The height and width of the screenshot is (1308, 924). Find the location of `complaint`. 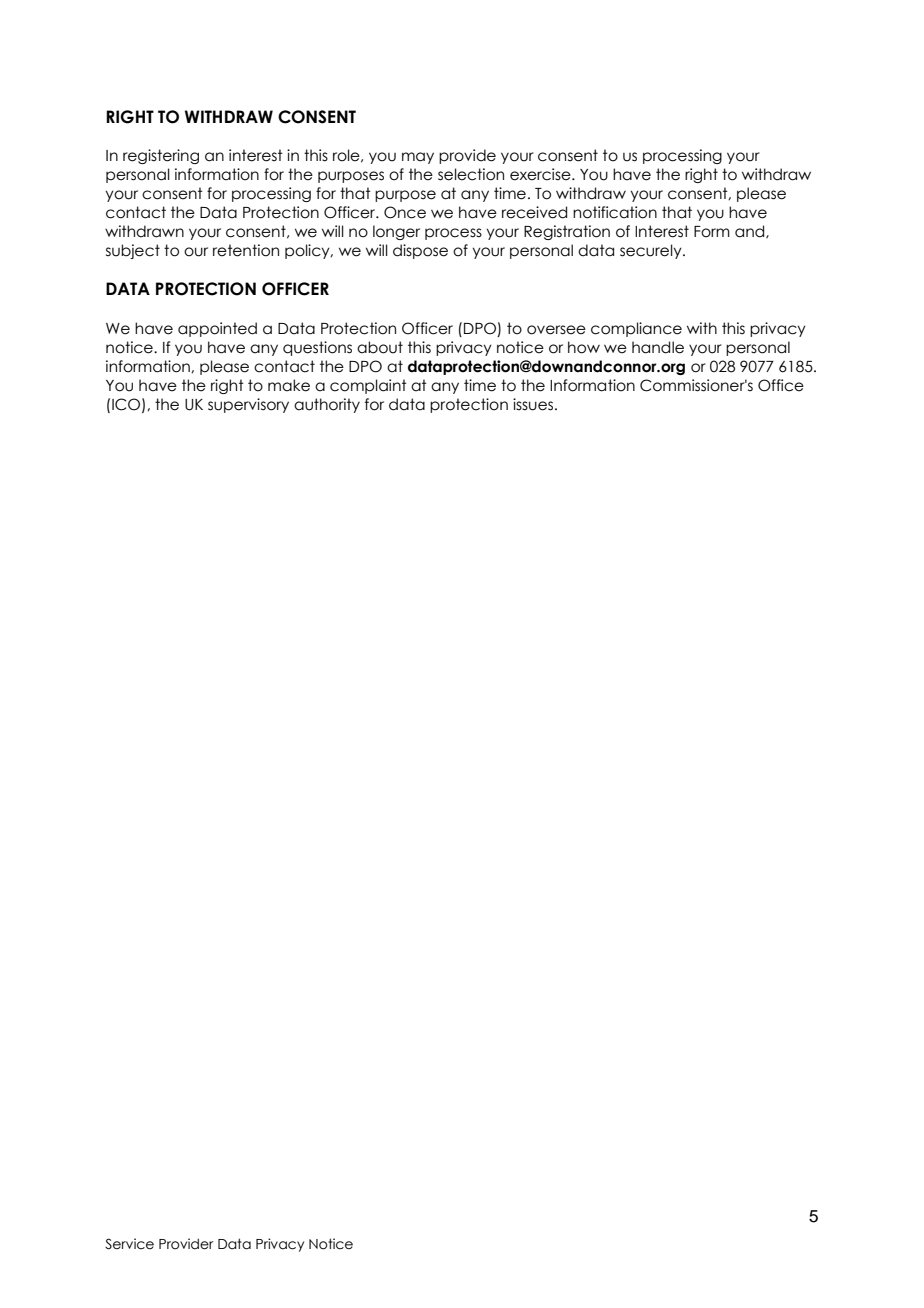

complaint is located at coordinates (368, 386).
